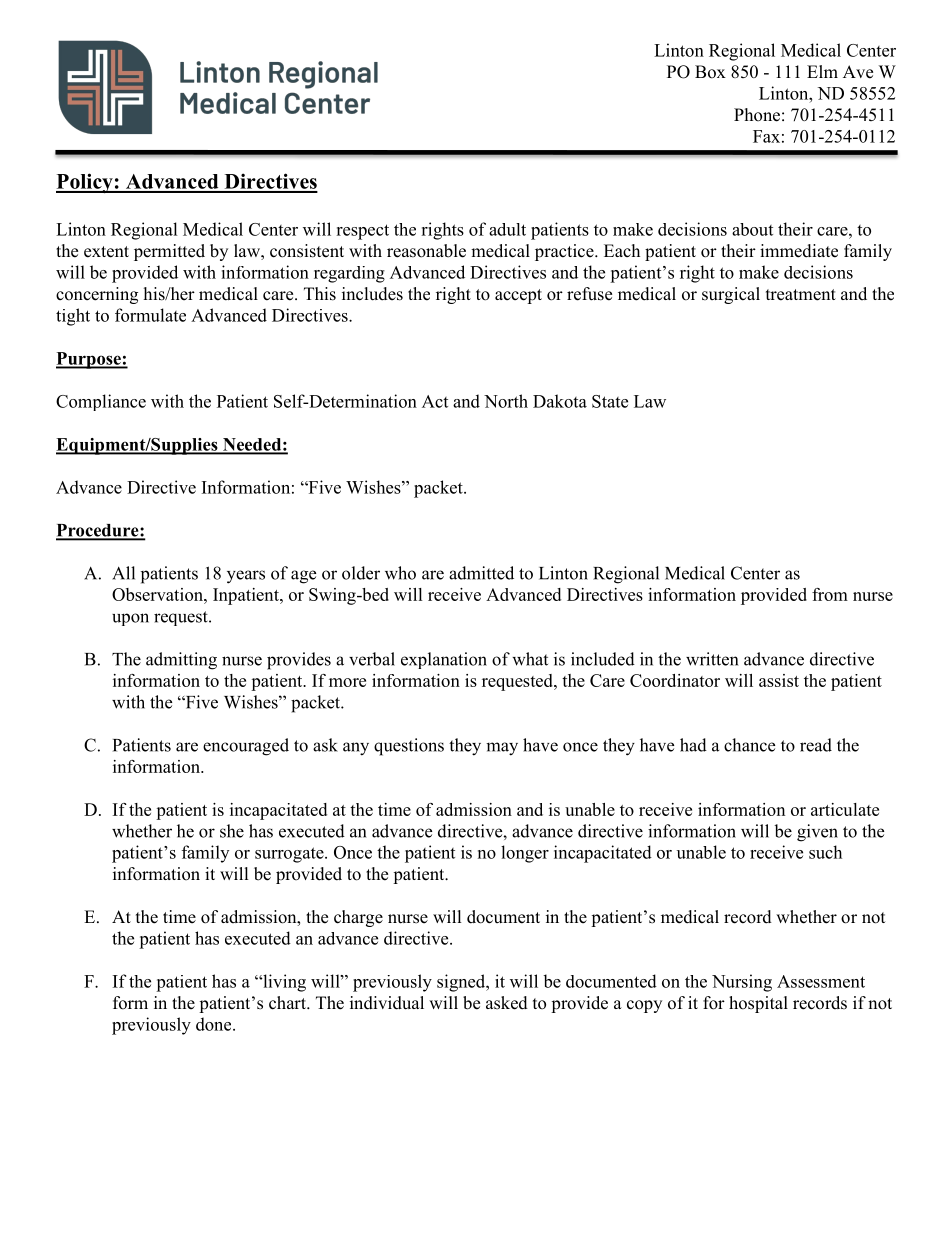 The image size is (952, 1233). I want to click on encouraged, so click(246, 747).
